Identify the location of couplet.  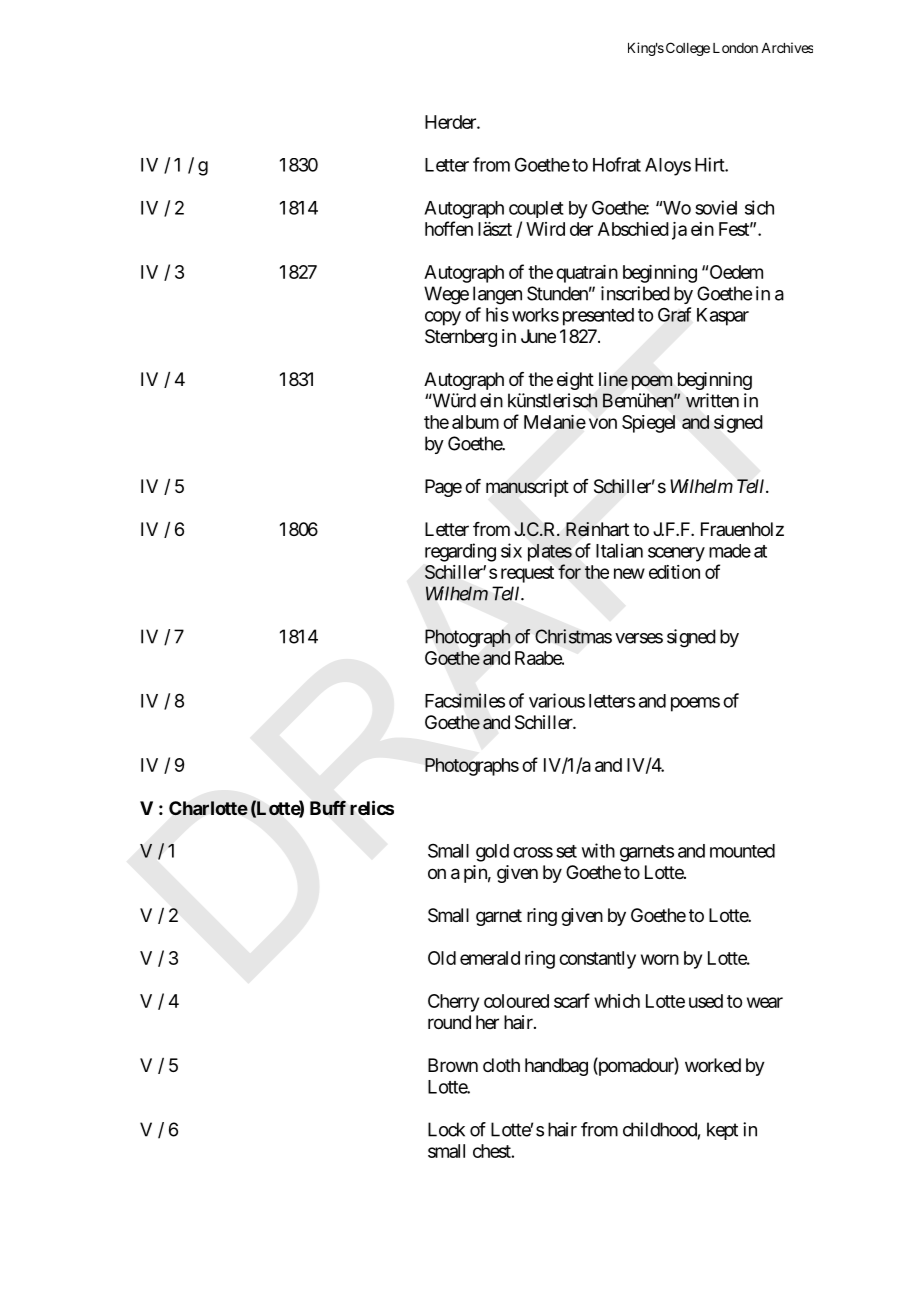
(536, 209).
